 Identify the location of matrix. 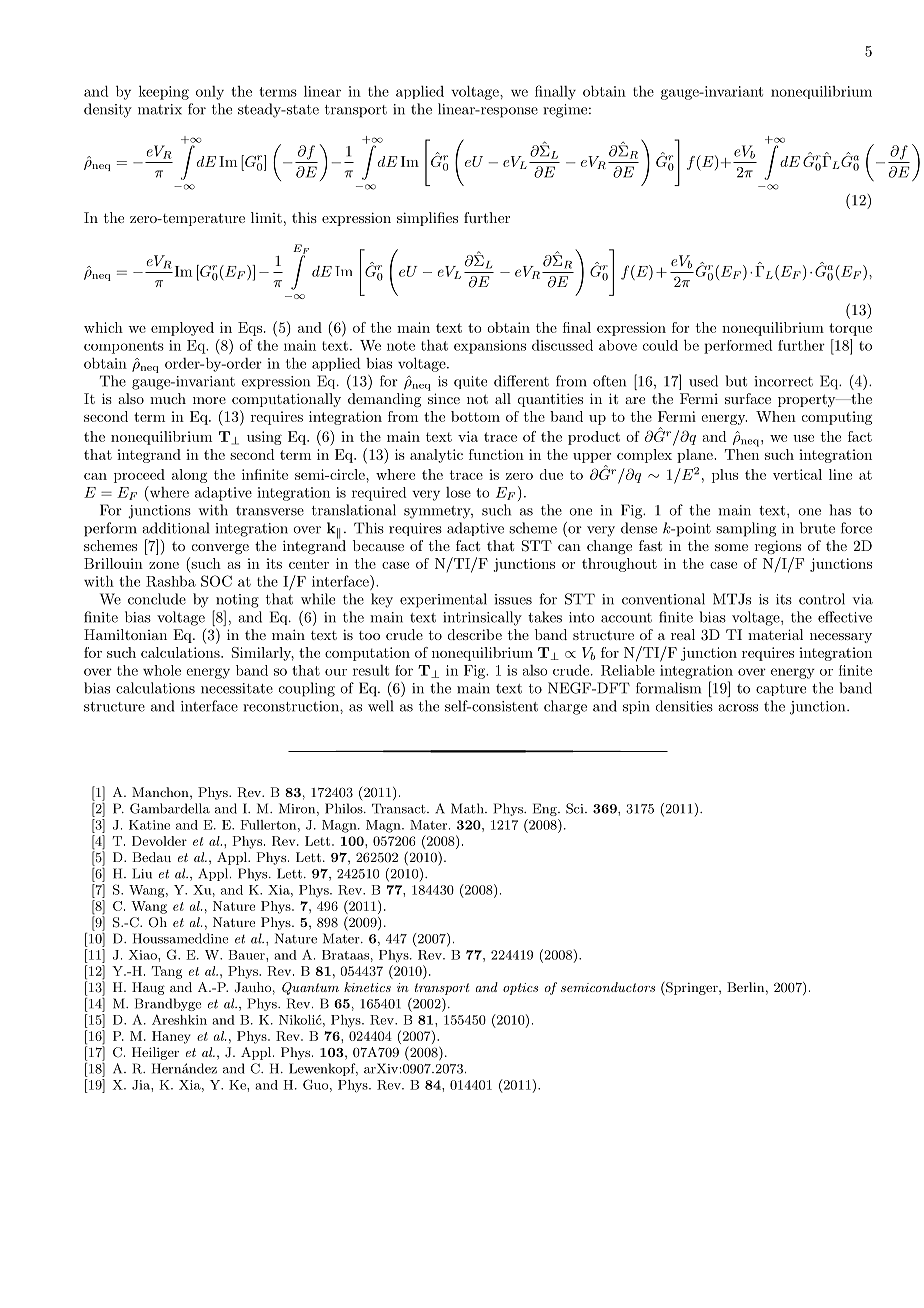
(160, 109).
